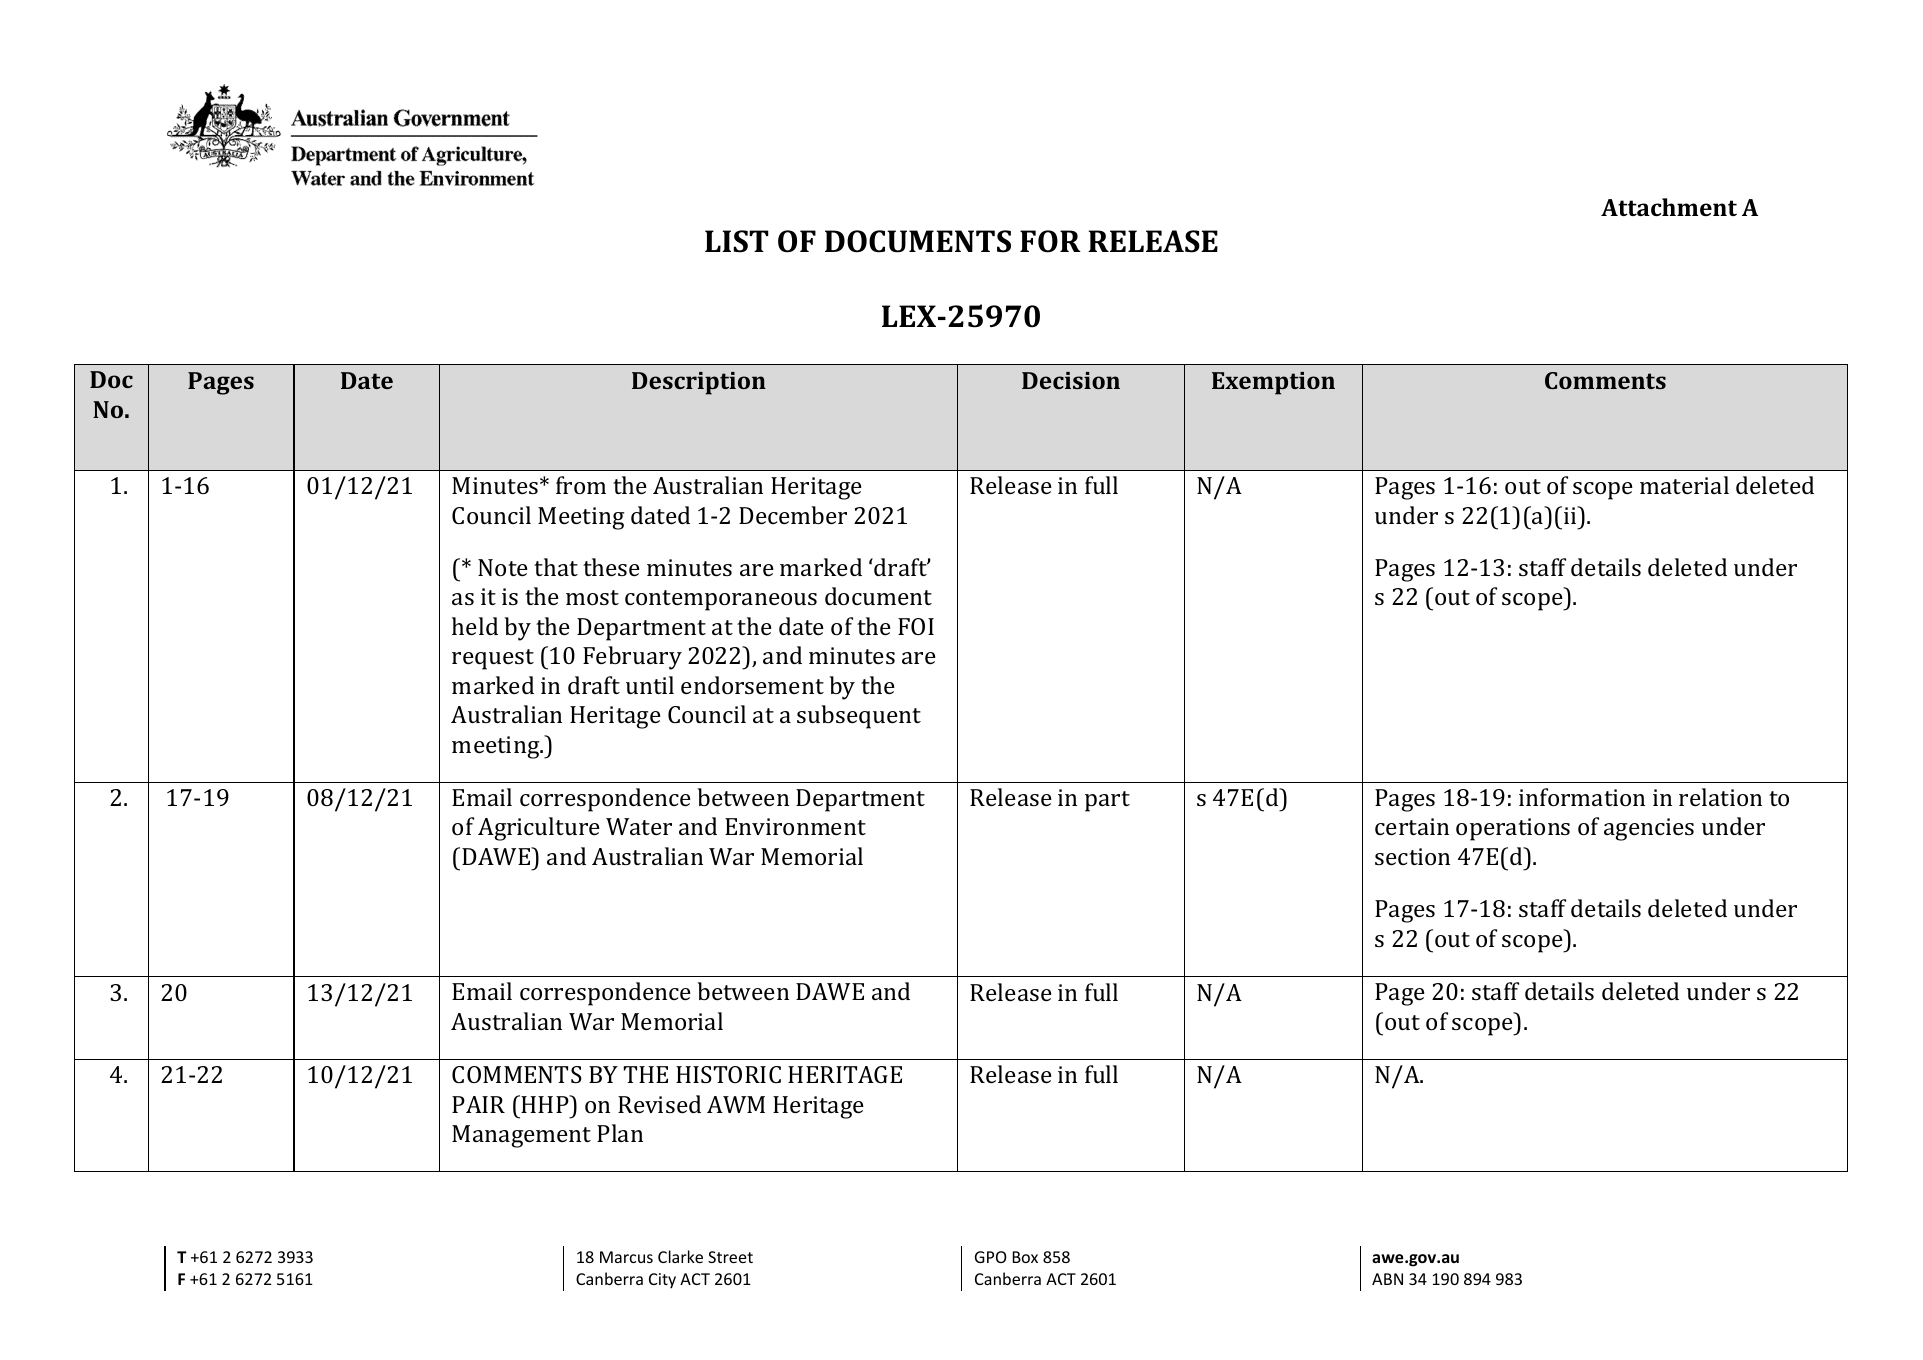 This page has width=1923, height=1360. What do you see at coordinates (1684, 485) in the page?
I see `material` at bounding box center [1684, 485].
